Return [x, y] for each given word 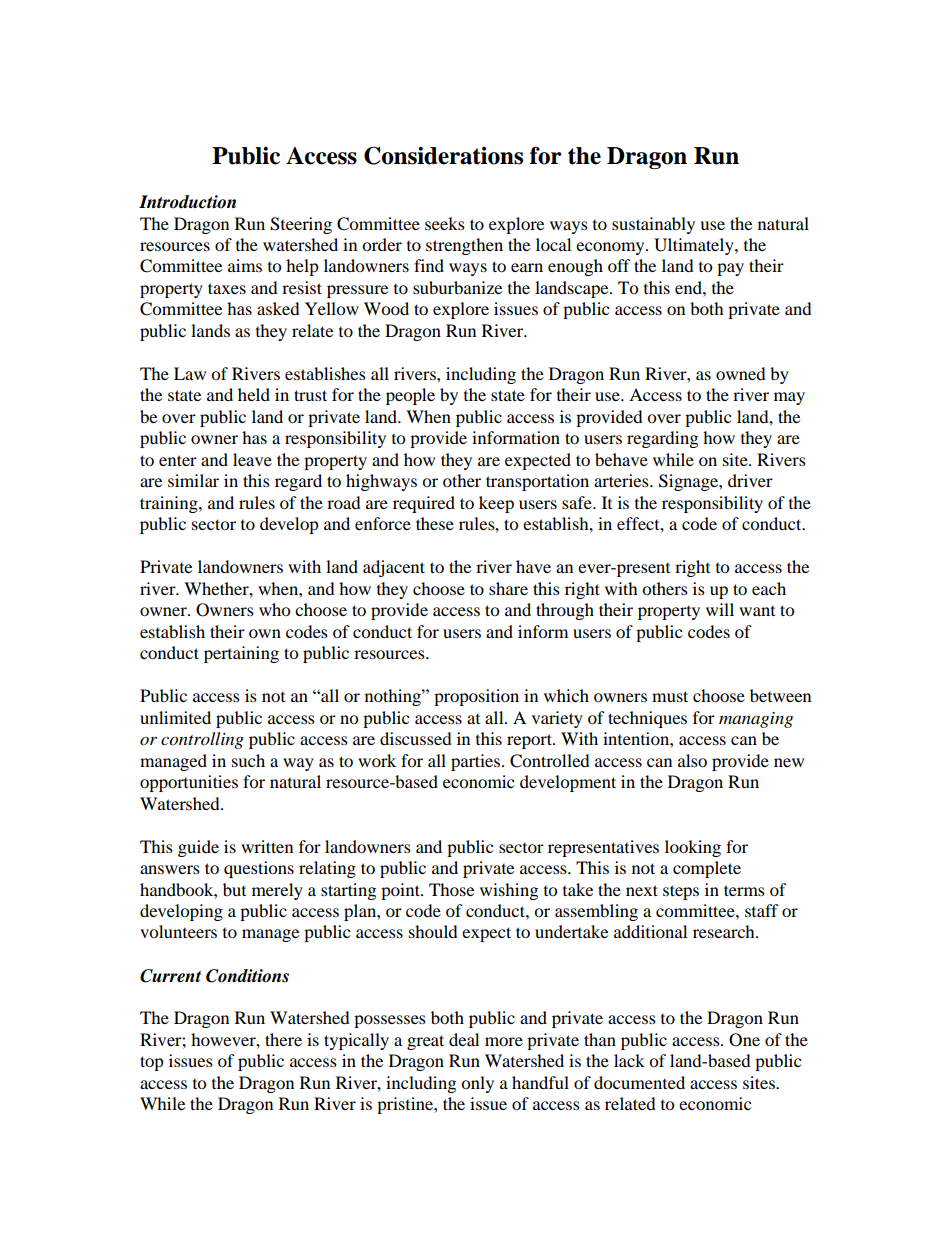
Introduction [187, 202]
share [508, 588]
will [720, 609]
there [283, 1039]
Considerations [443, 155]
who [274, 609]
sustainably [653, 225]
